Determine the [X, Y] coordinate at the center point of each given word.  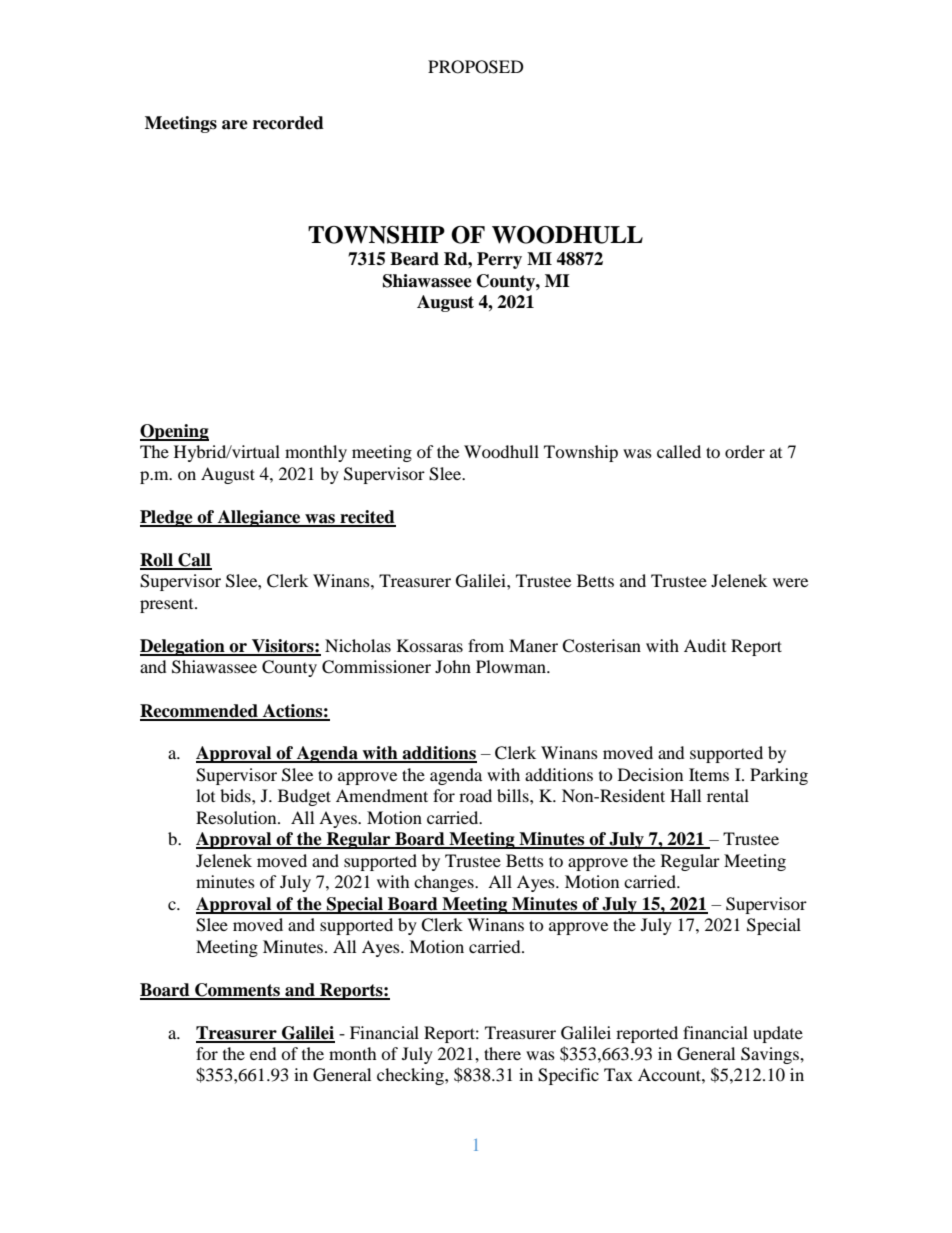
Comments [237, 991]
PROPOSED [476, 67]
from [486, 645]
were [790, 582]
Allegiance [259, 518]
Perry [499, 260]
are [235, 125]
